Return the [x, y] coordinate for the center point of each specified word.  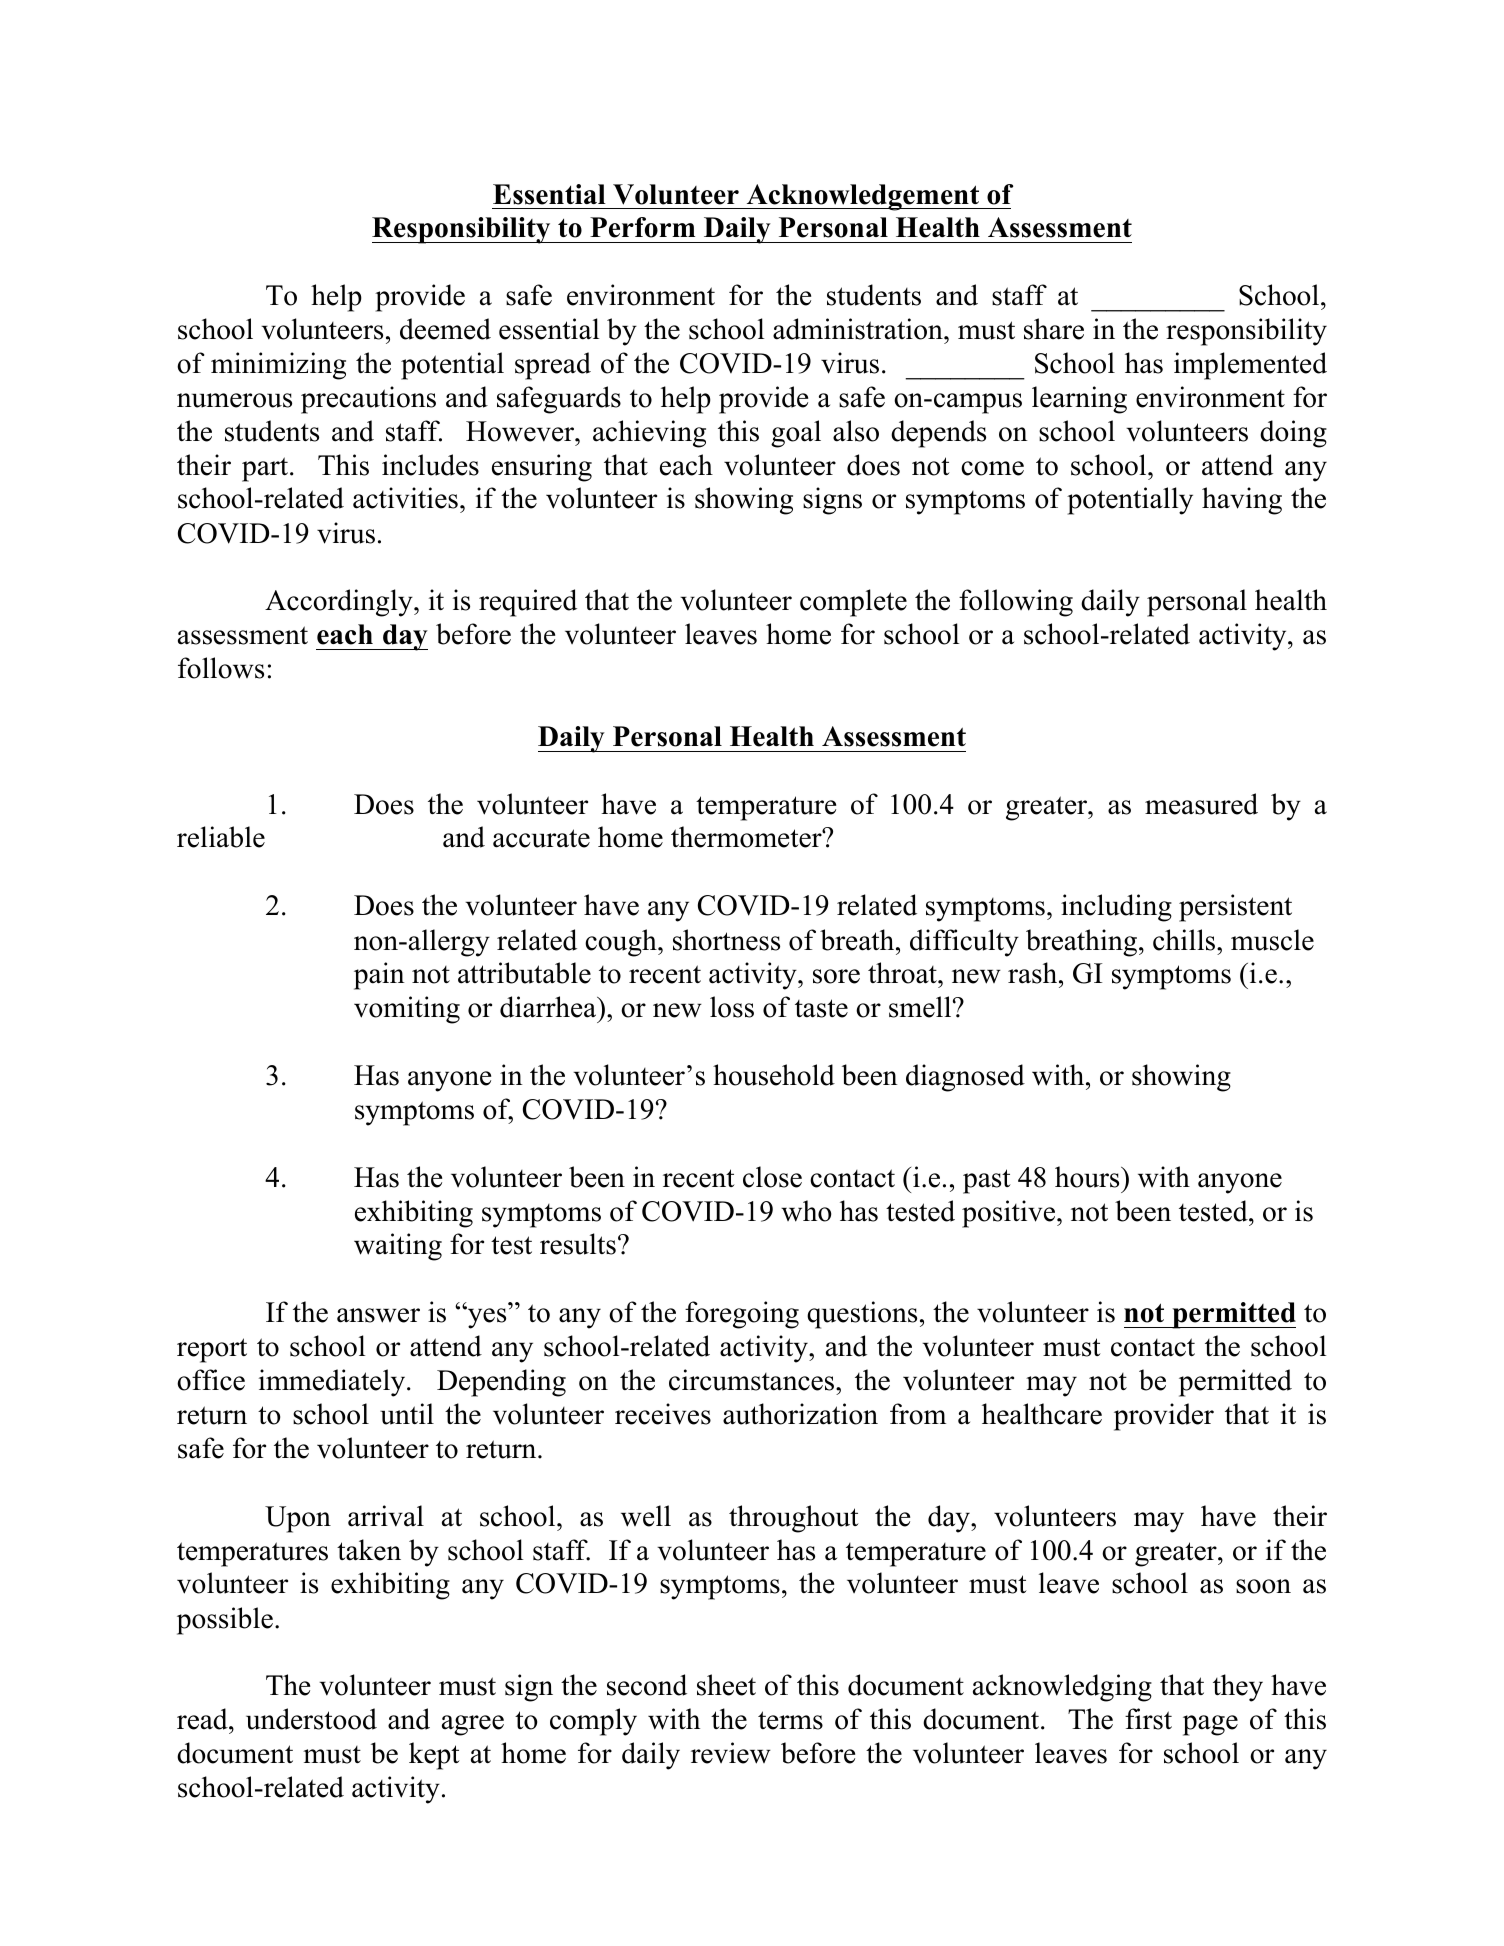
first [1148, 1719]
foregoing [742, 1315]
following [1016, 603]
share [1054, 329]
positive [1010, 1214]
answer [378, 1315]
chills [1185, 940]
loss [732, 1007]
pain [379, 976]
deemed [445, 329]
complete [853, 603]
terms [790, 1720]
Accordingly [340, 603]
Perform [642, 227]
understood [311, 1719]
